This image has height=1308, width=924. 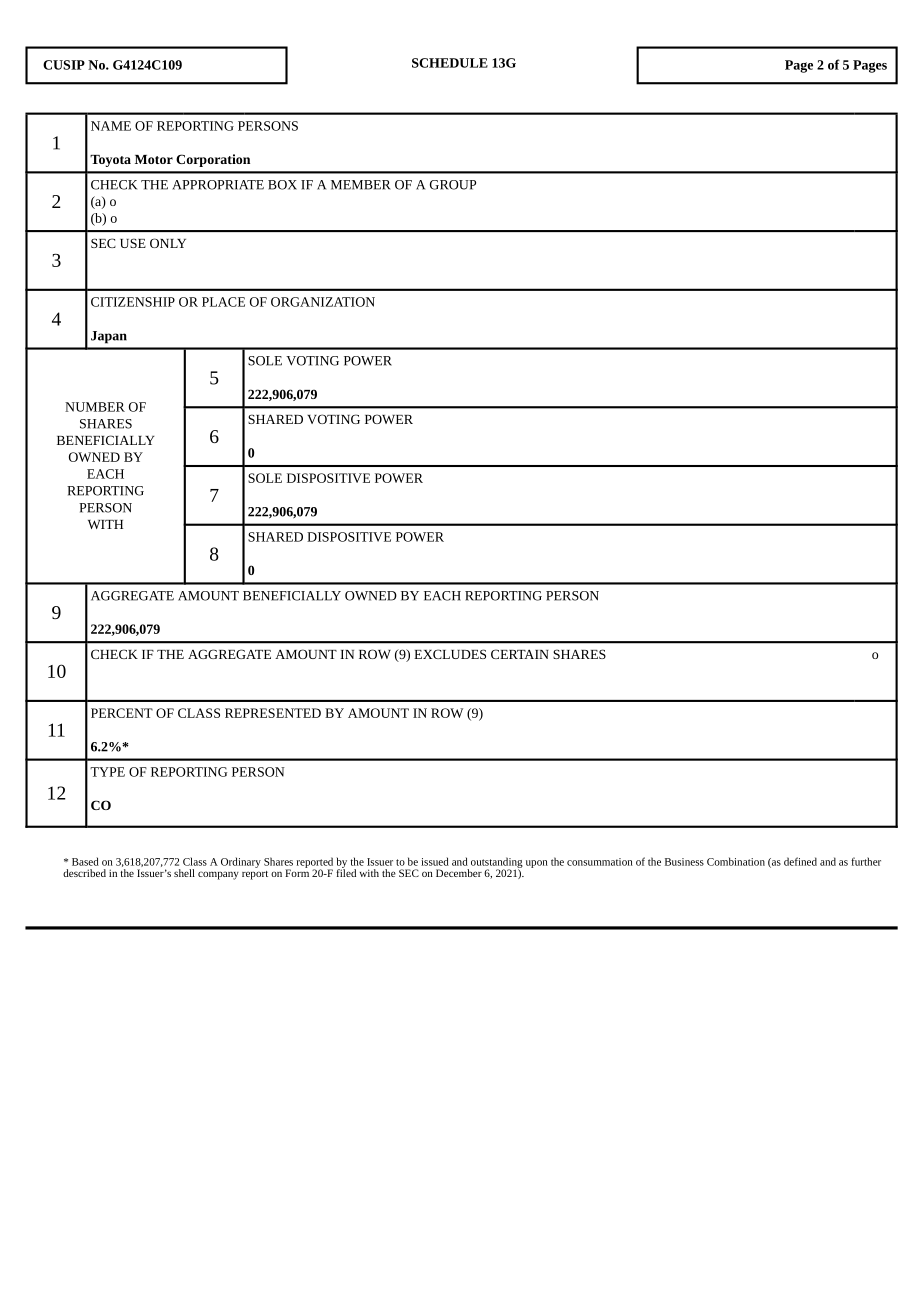 I want to click on GROUP, so click(x=453, y=185).
